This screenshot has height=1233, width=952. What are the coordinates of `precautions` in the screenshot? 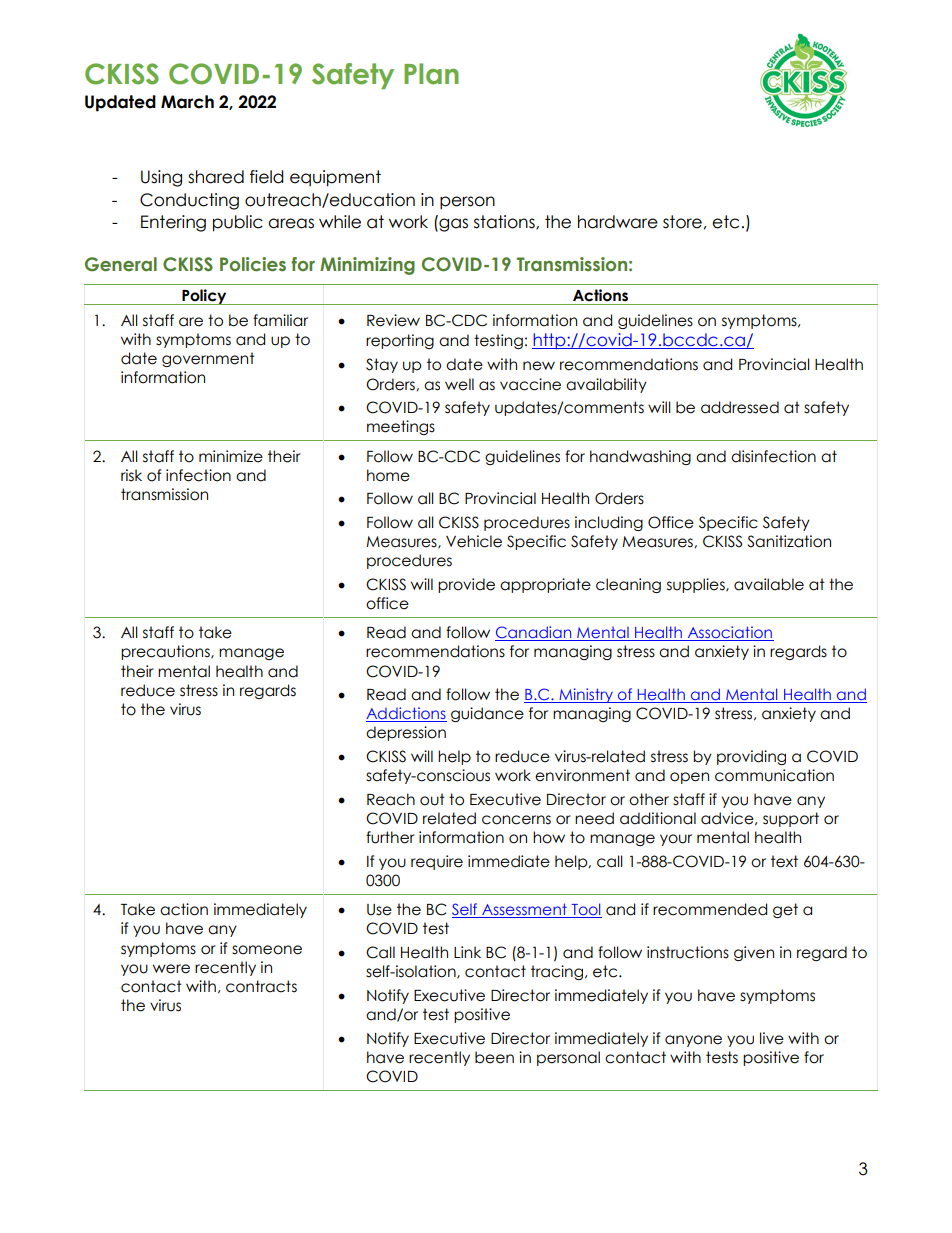 It's located at (166, 652).
